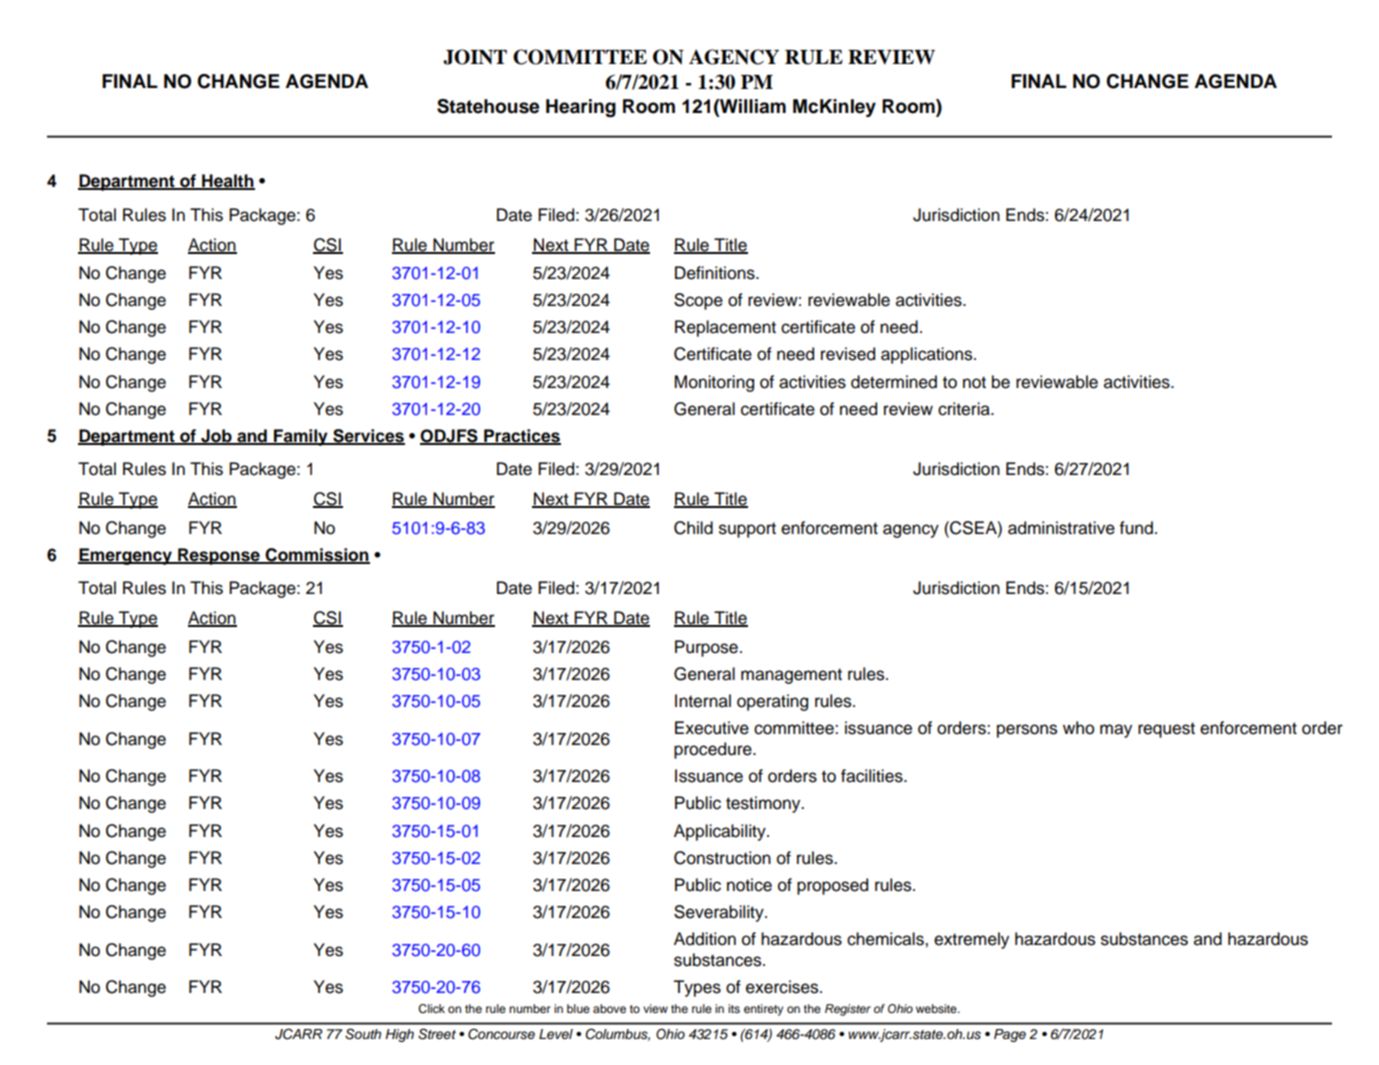  Describe the element at coordinates (216, 437) in the screenshot. I see `Job` at that location.
